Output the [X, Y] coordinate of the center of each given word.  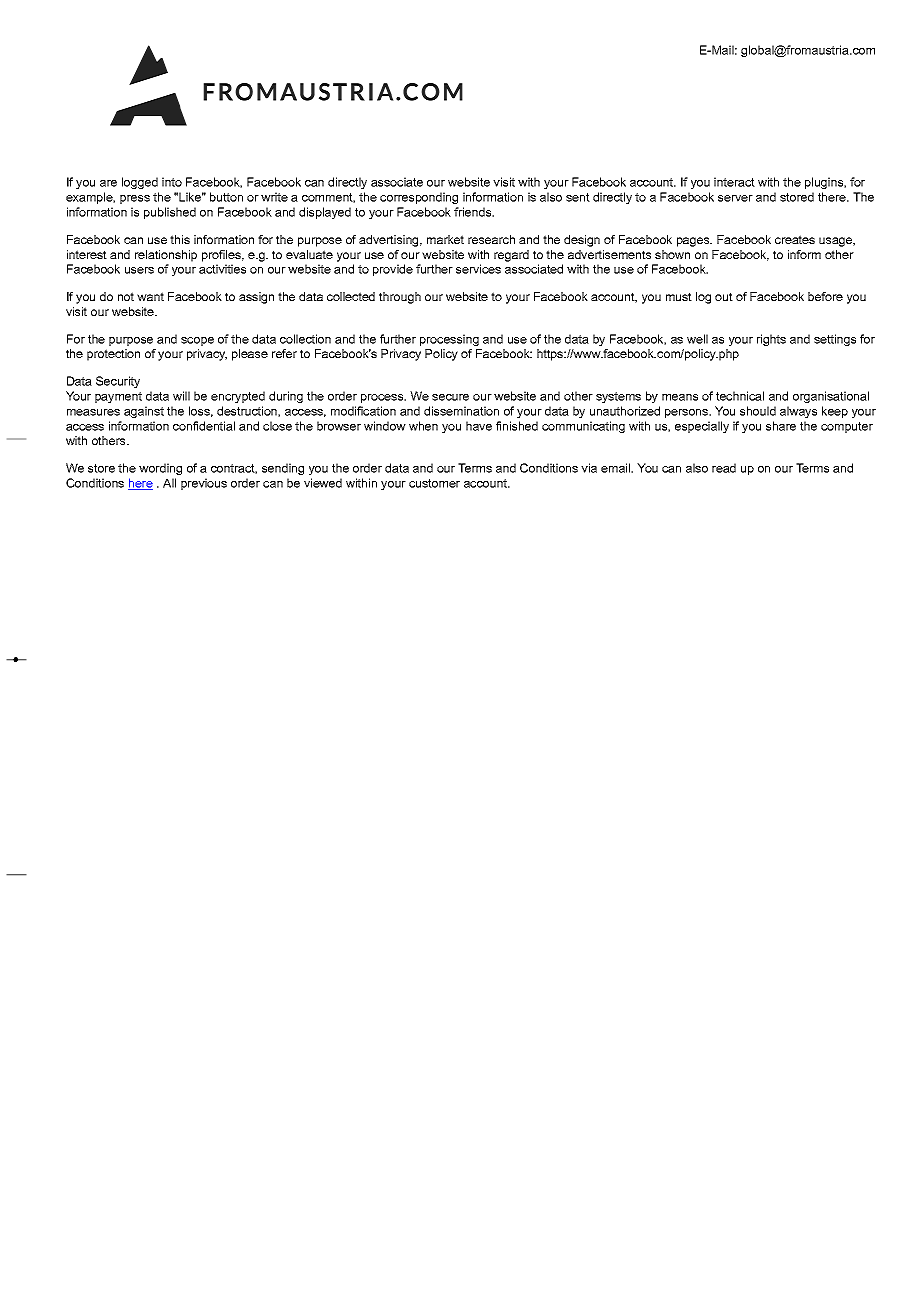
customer [434, 483]
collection [305, 339]
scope [197, 341]
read [724, 468]
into [172, 182]
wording [160, 469]
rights [771, 340]
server [735, 198]
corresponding [419, 198]
